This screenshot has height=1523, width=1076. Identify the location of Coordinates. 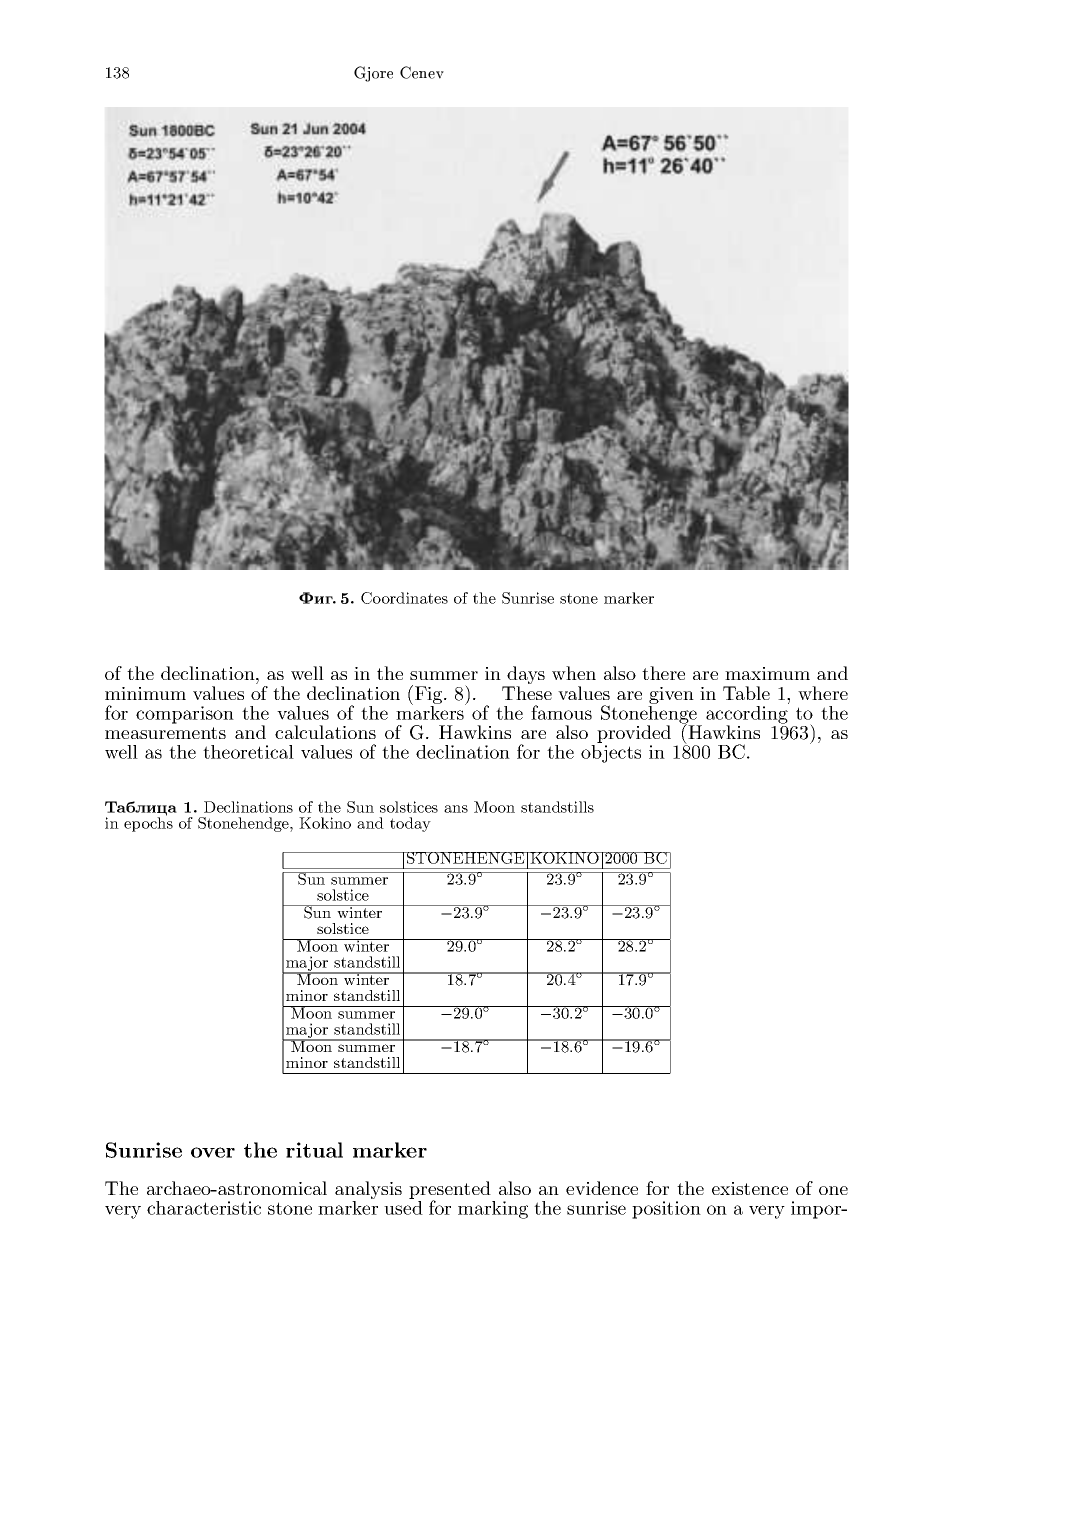
(404, 598).
